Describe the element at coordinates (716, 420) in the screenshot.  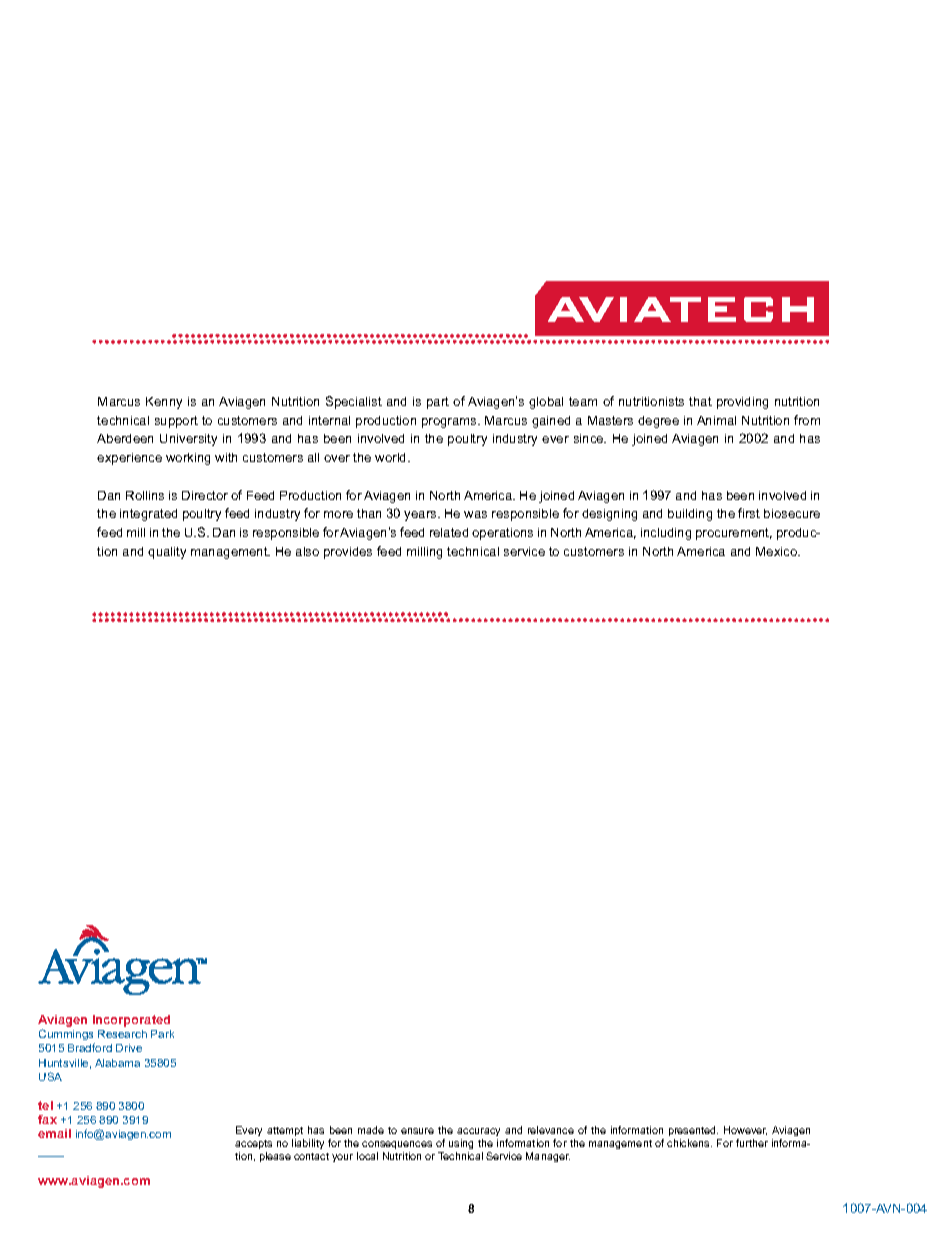
I see `Animal` at that location.
